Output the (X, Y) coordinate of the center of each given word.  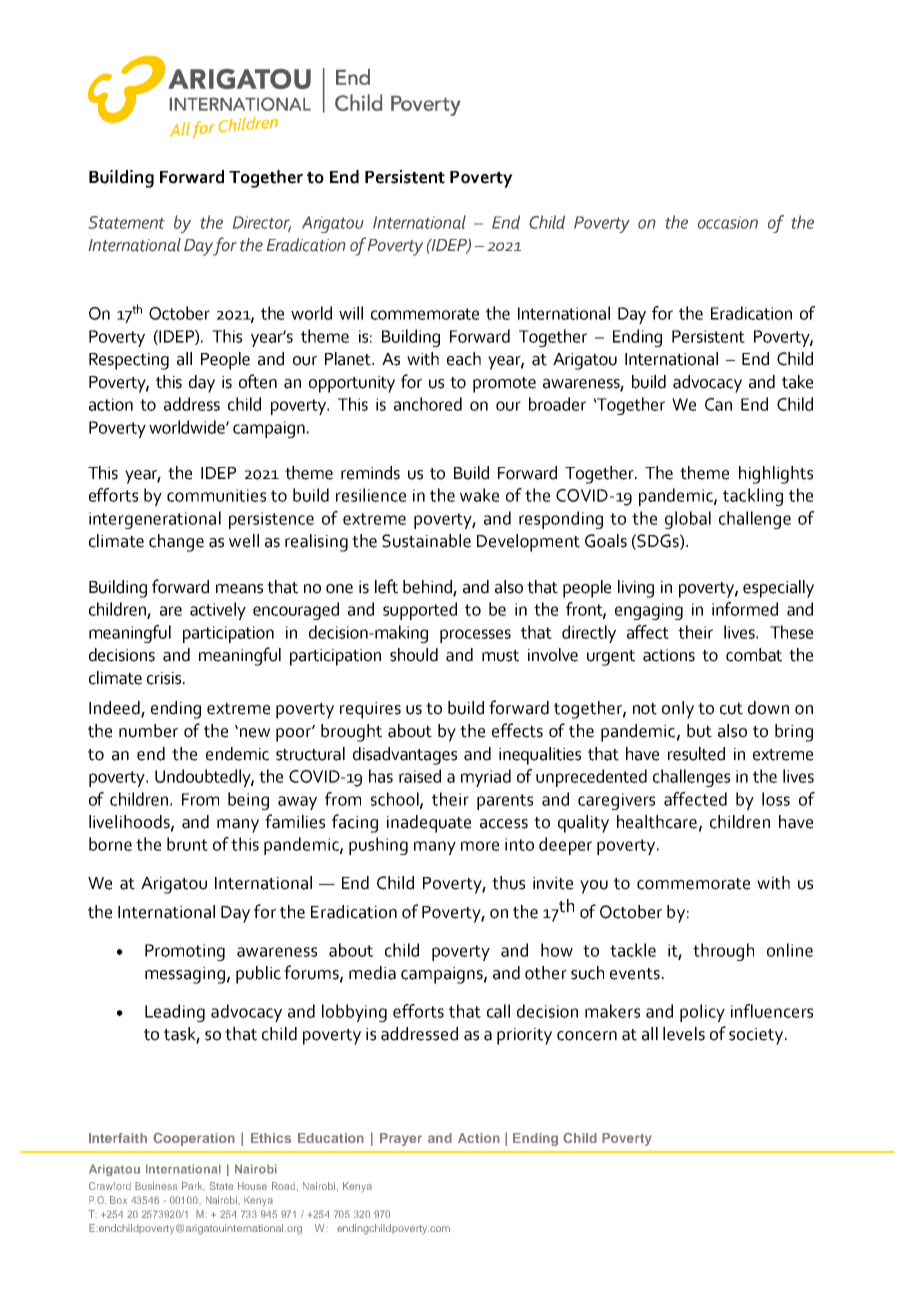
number (148, 731)
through (723, 952)
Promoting (185, 952)
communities (216, 495)
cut (731, 709)
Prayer (401, 1139)
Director (262, 223)
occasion (728, 222)
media (372, 973)
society (757, 1036)
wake (479, 495)
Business (156, 1186)
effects (517, 730)
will (351, 313)
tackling (753, 497)
